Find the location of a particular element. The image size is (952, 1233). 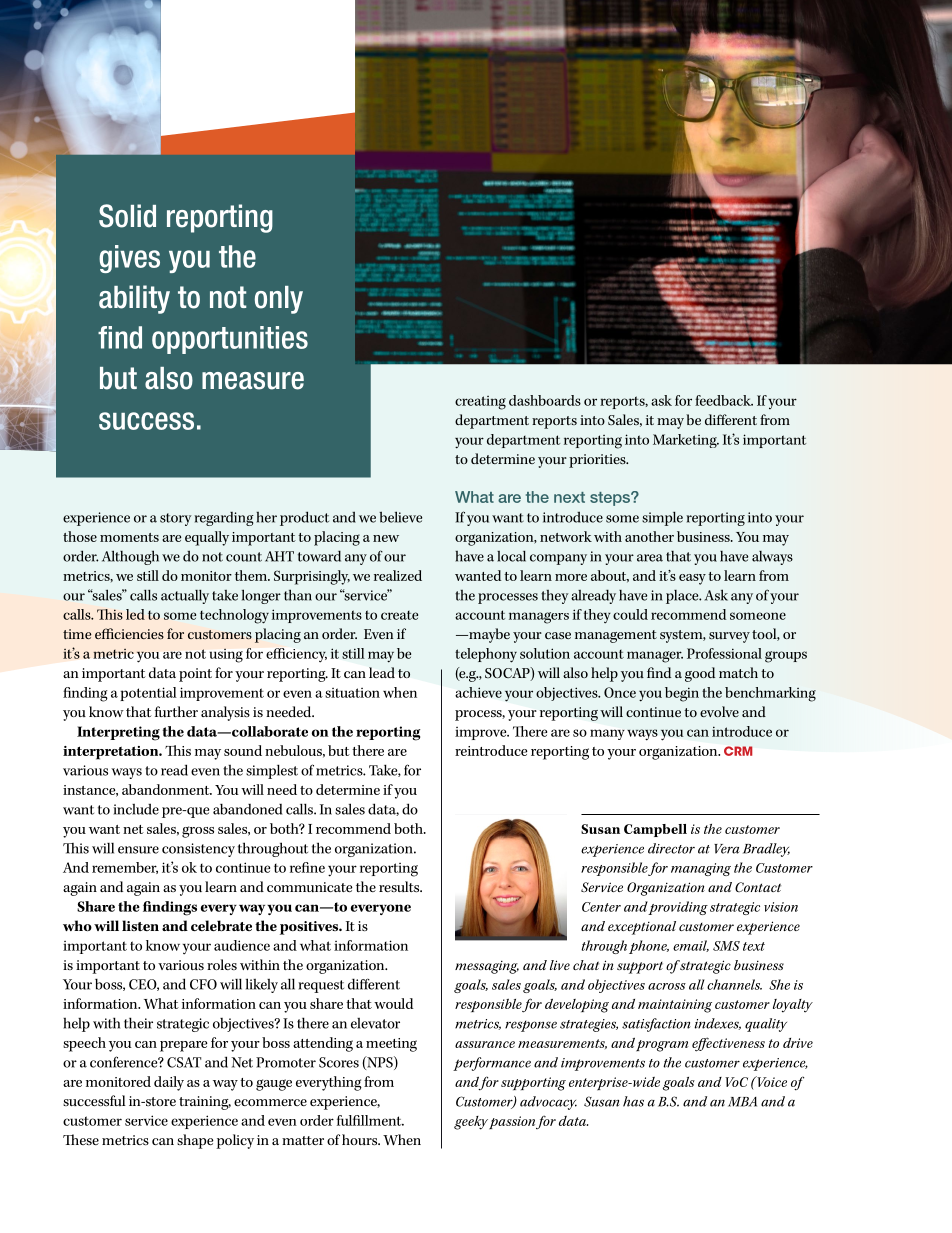

only is located at coordinates (279, 300).
